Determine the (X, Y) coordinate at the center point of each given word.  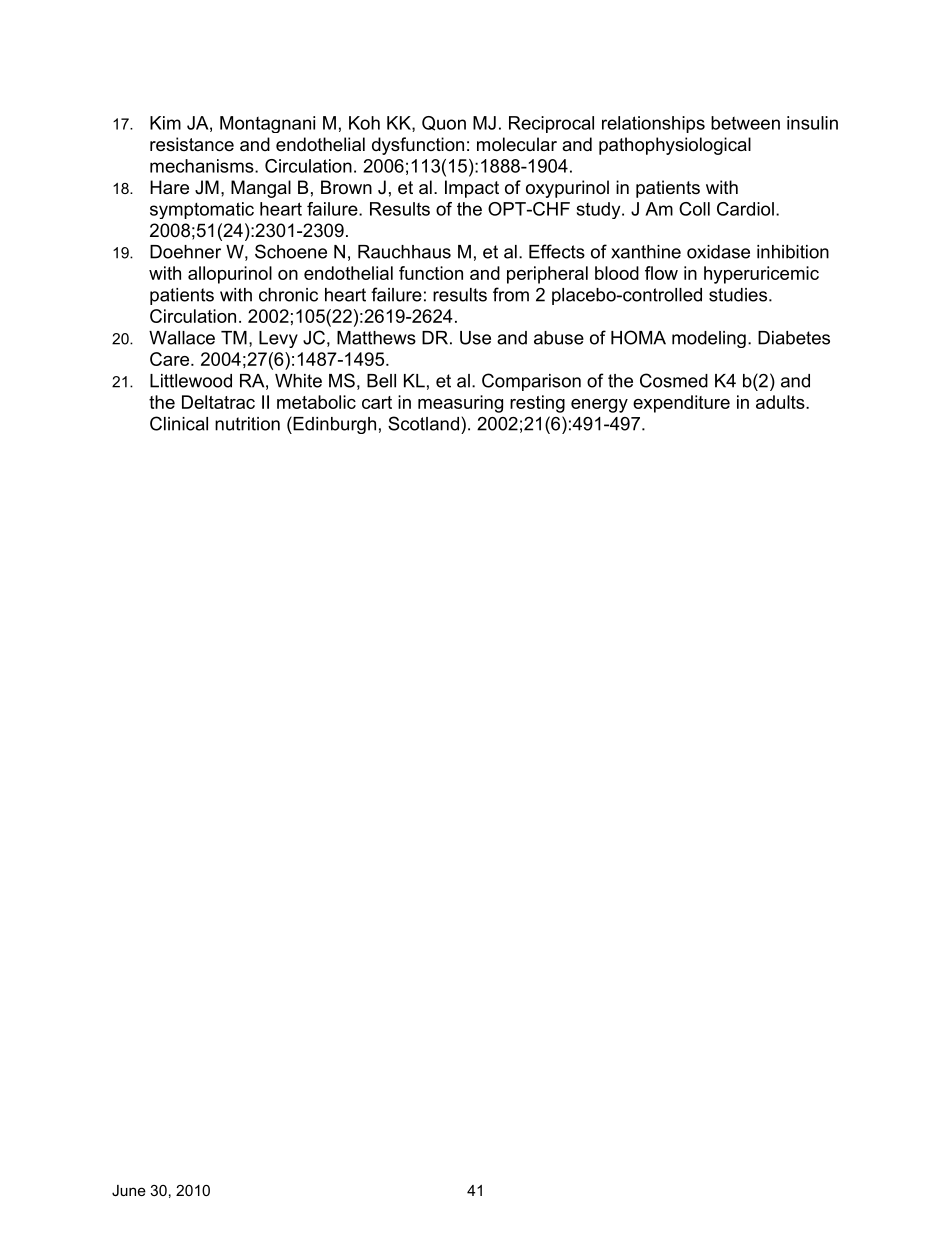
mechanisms (203, 166)
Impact (472, 189)
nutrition (247, 424)
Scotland (423, 423)
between (745, 123)
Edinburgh (333, 425)
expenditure (681, 404)
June (129, 1190)
